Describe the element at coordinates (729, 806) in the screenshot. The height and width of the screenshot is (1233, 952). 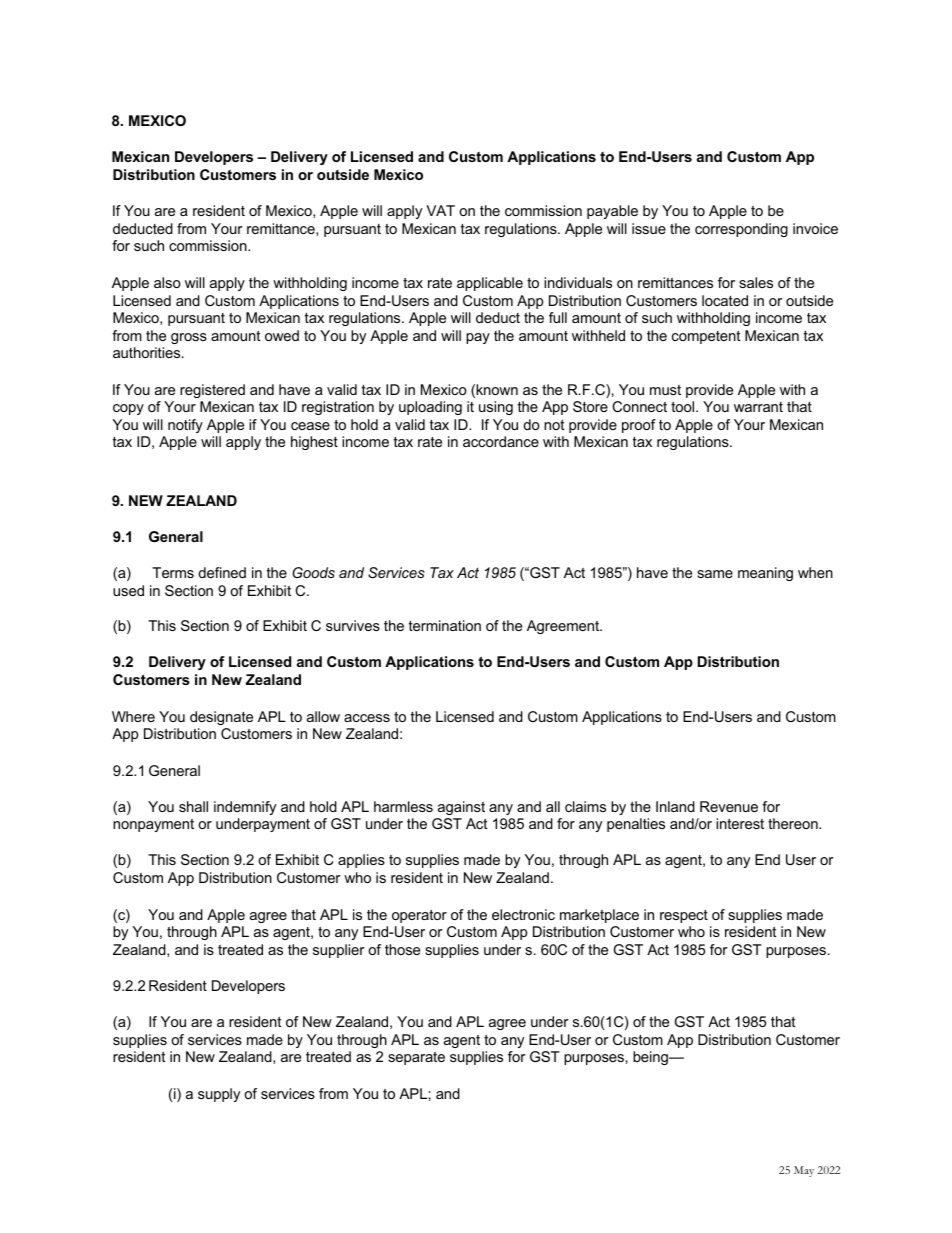
I see `Revenue` at that location.
